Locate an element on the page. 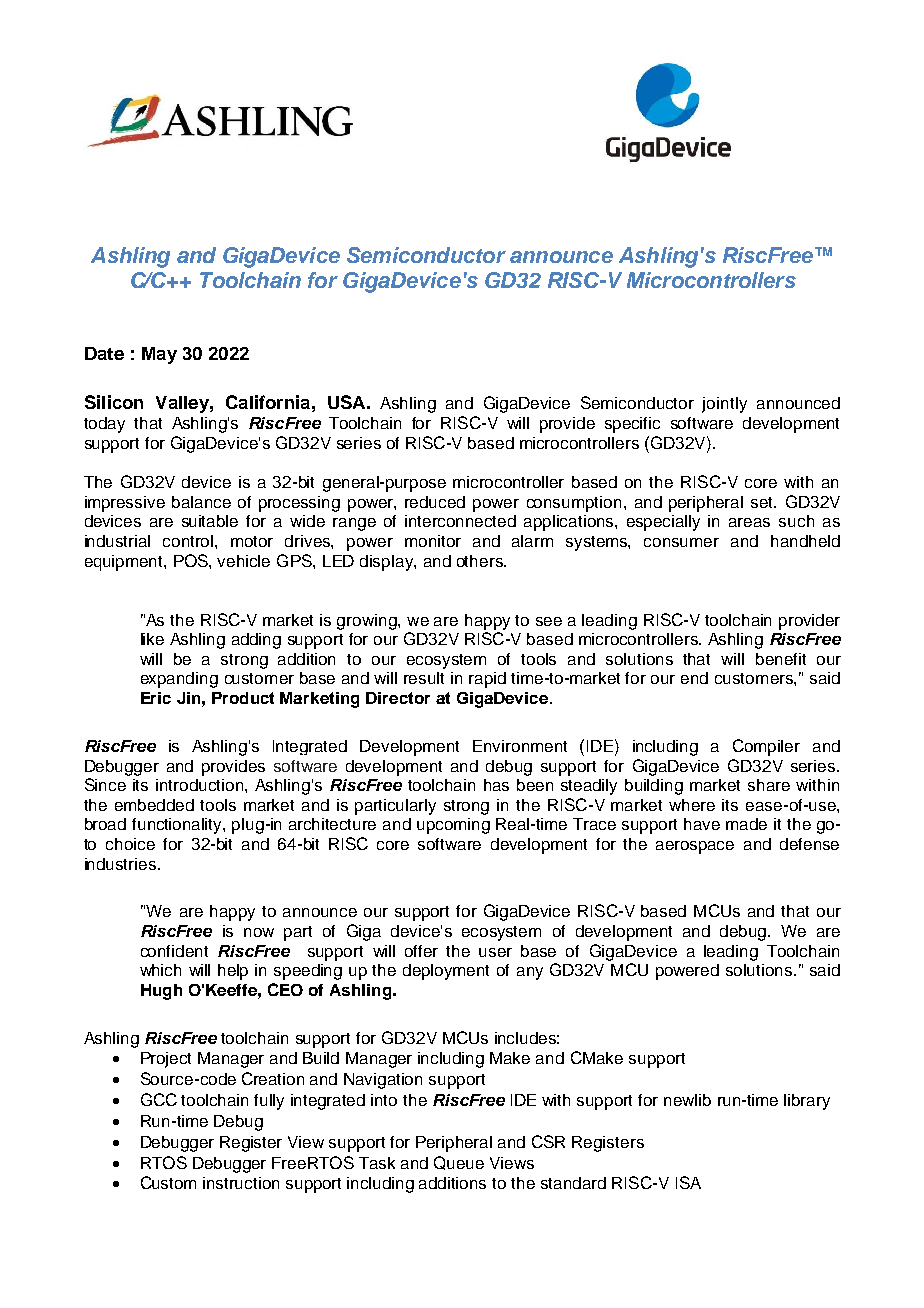 The height and width of the document is (1308, 924). specific is located at coordinates (632, 425).
